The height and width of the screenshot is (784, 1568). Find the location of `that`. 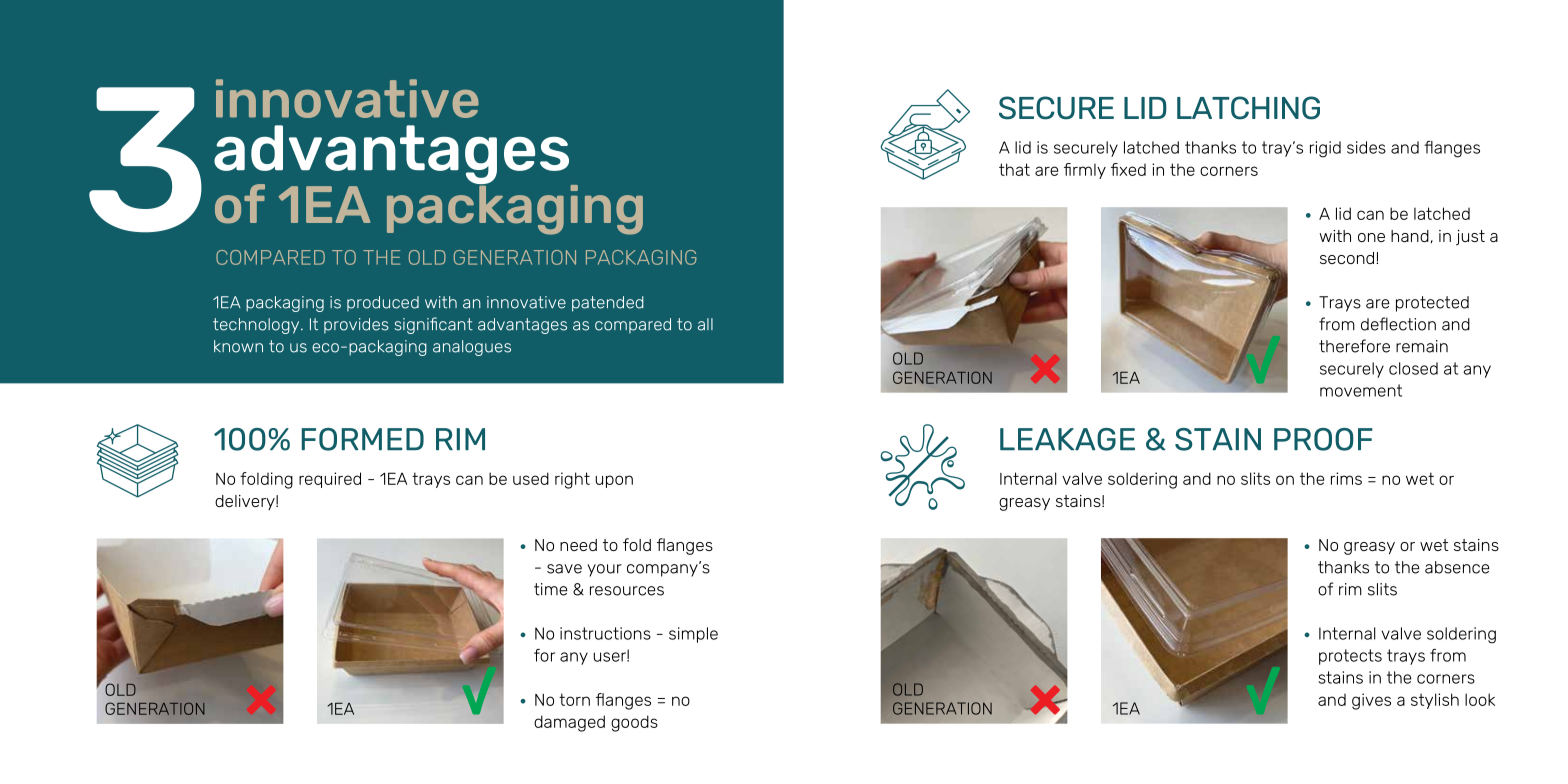

that is located at coordinates (1014, 169).
